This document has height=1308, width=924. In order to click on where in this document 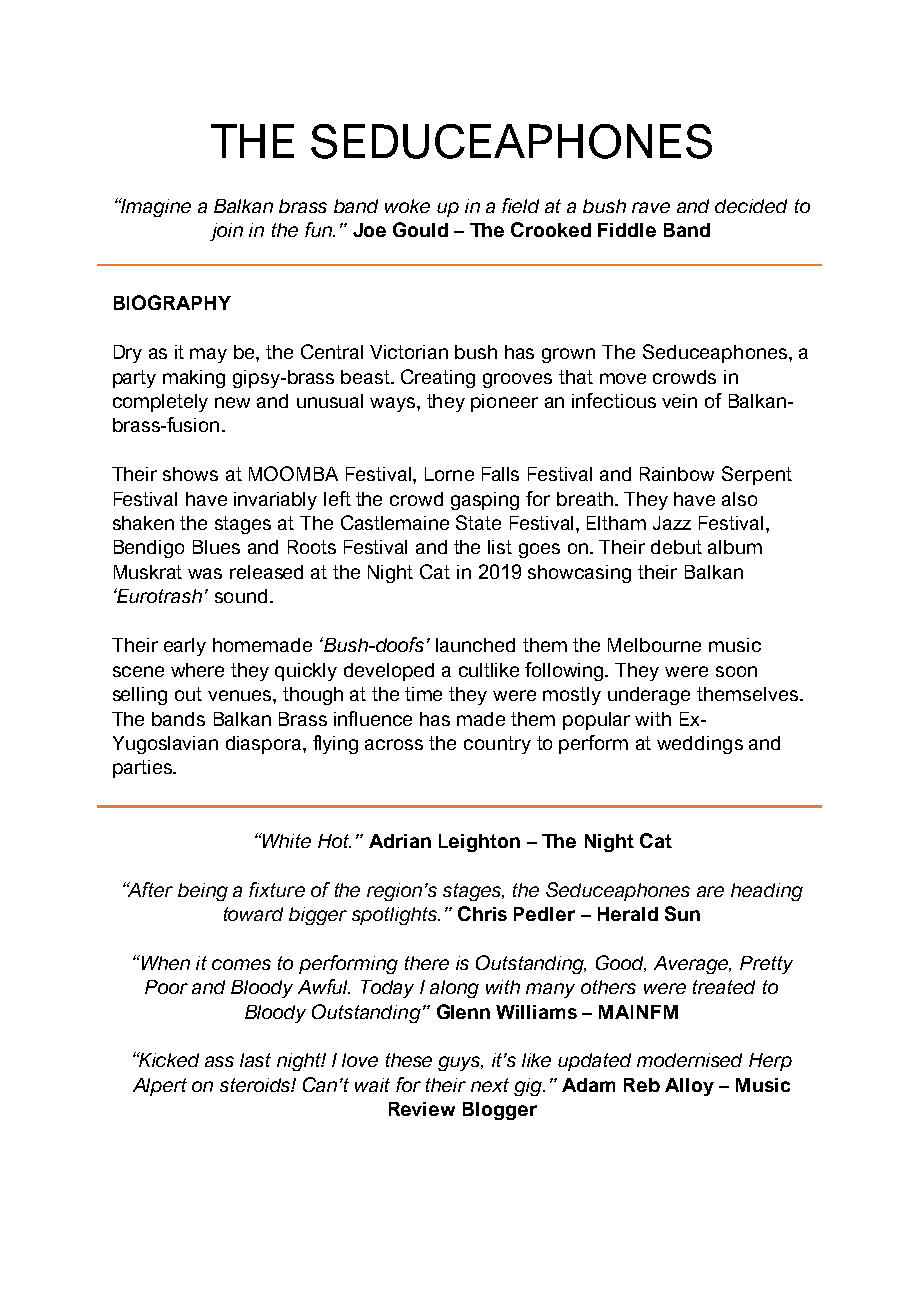, I will do `click(197, 670)`.
